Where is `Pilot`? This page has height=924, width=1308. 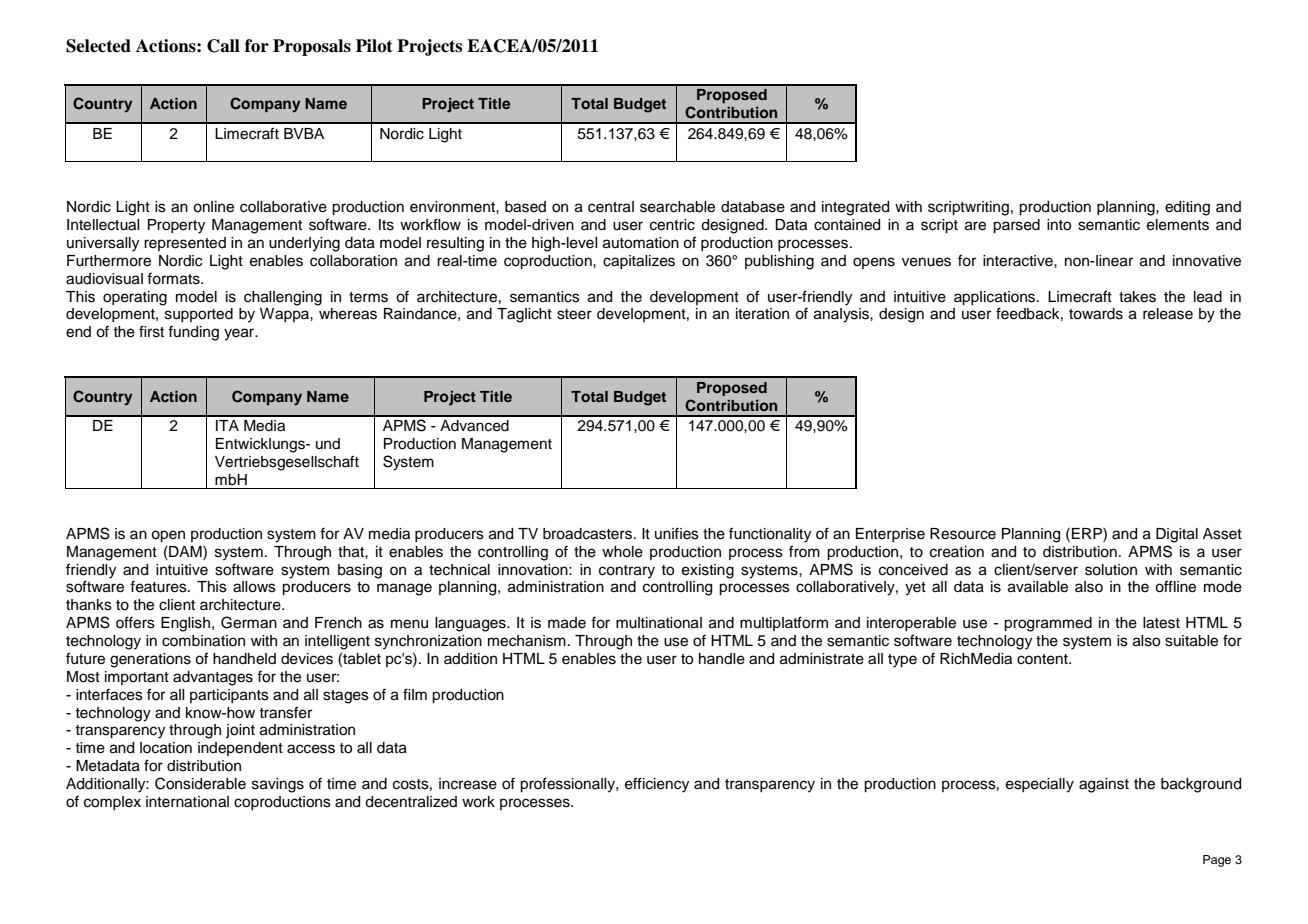 Pilot is located at coordinates (374, 46).
